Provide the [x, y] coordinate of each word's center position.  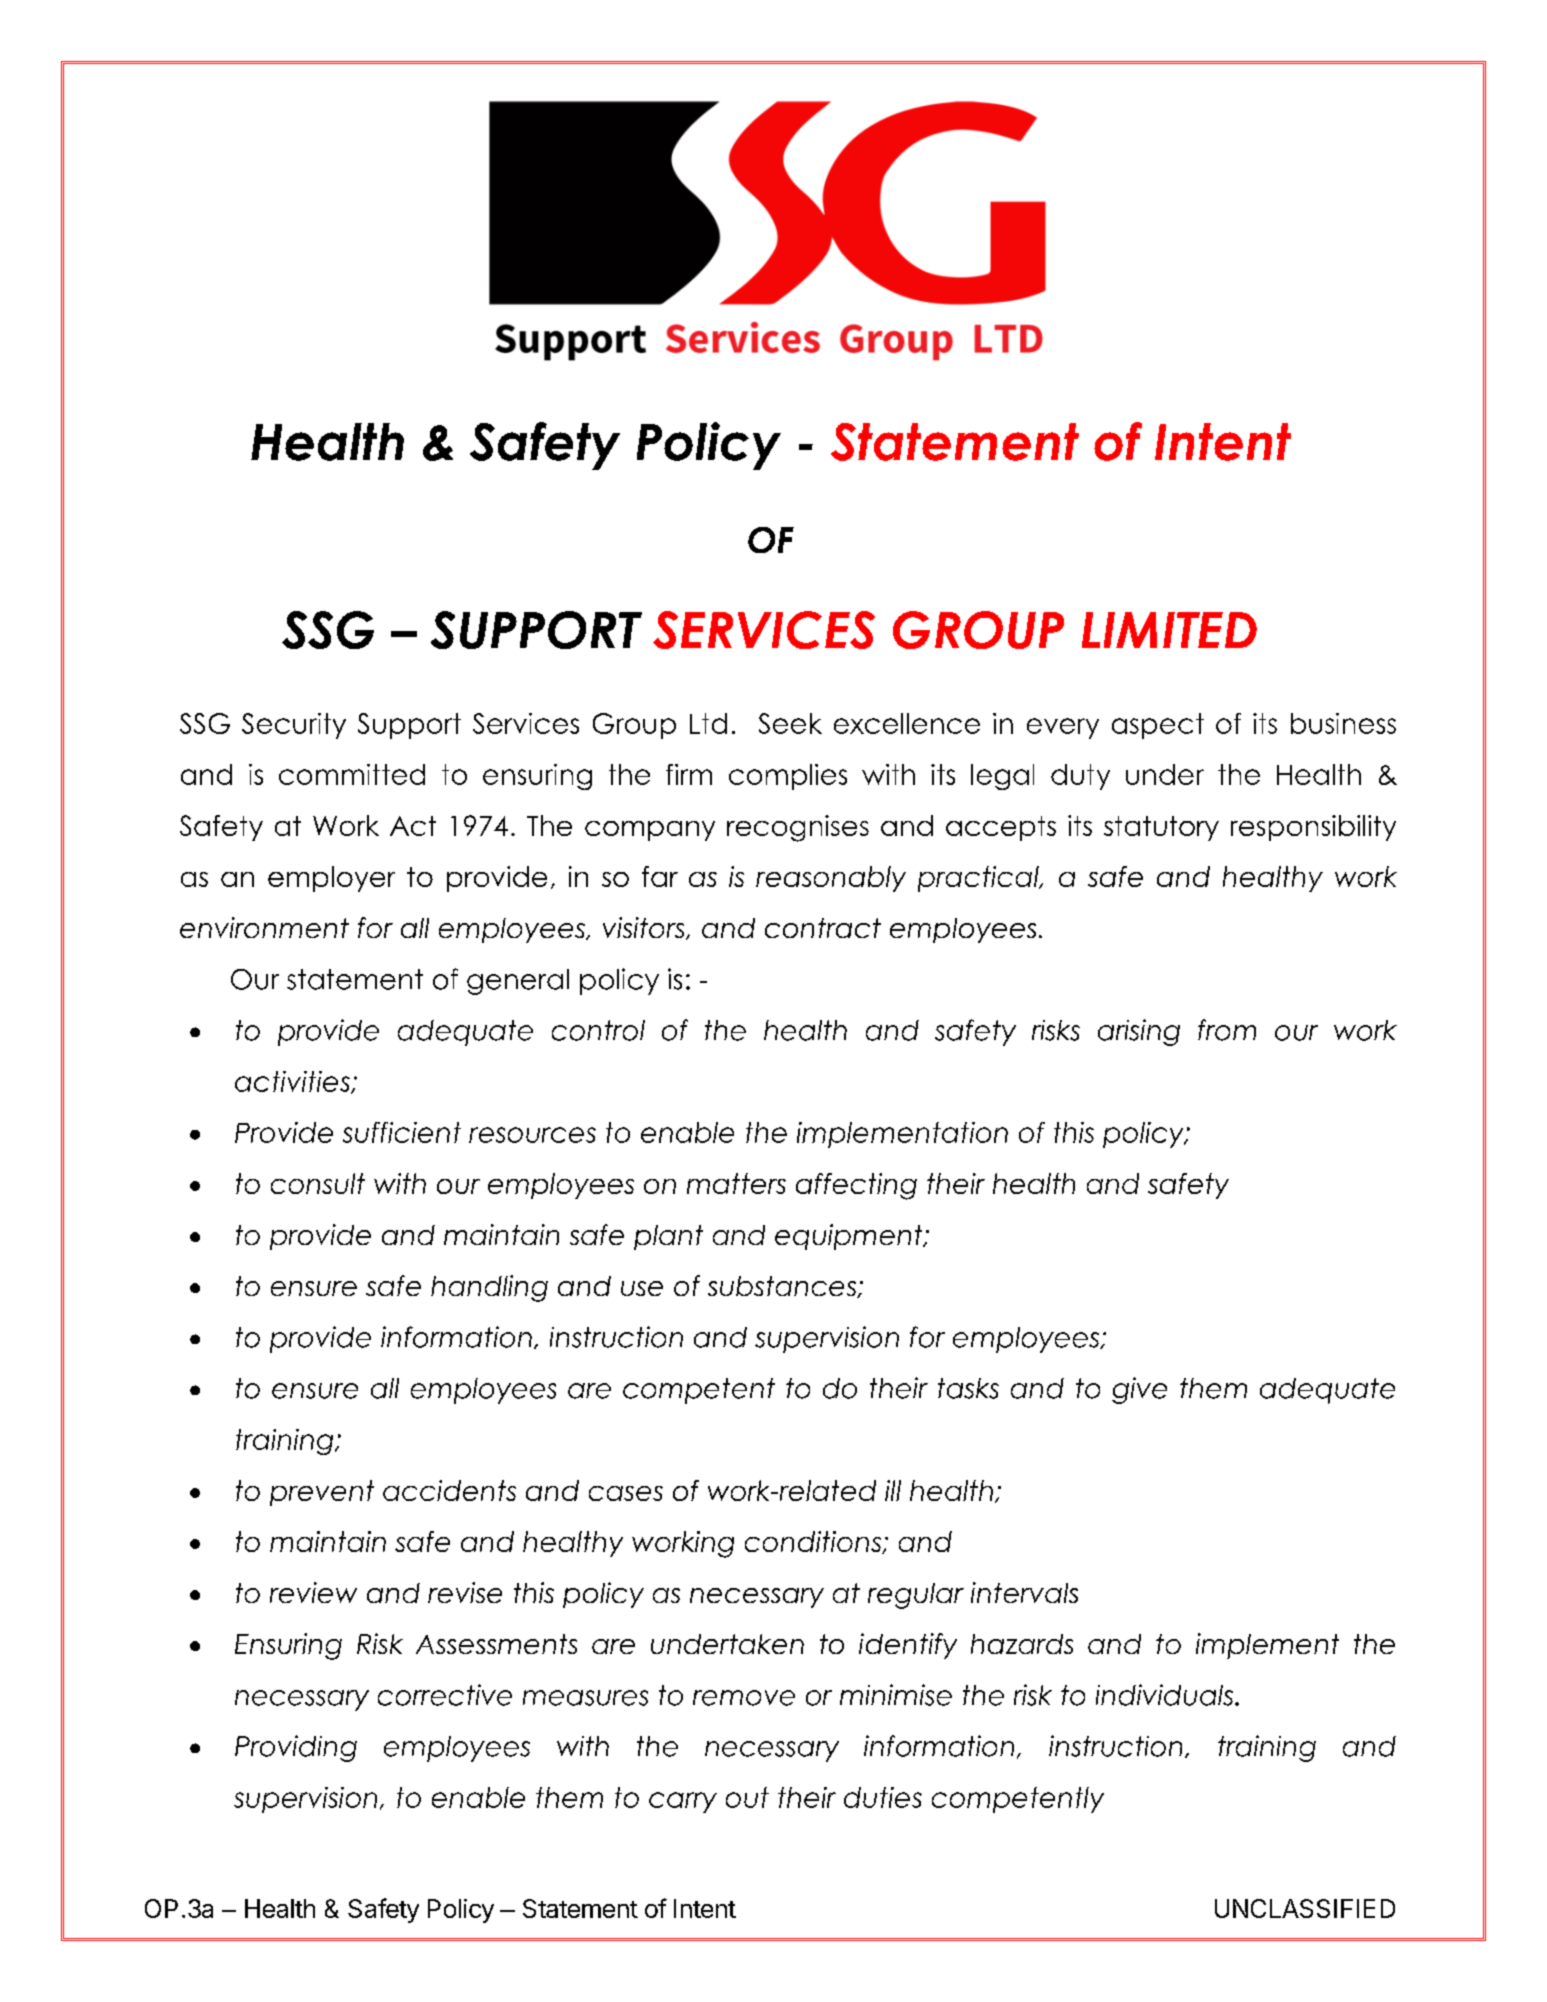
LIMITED [1169, 630]
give [1139, 1390]
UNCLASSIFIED [1305, 1908]
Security [294, 726]
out [747, 1797]
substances [783, 1287]
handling [489, 1288]
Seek [790, 723]
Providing [296, 1748]
